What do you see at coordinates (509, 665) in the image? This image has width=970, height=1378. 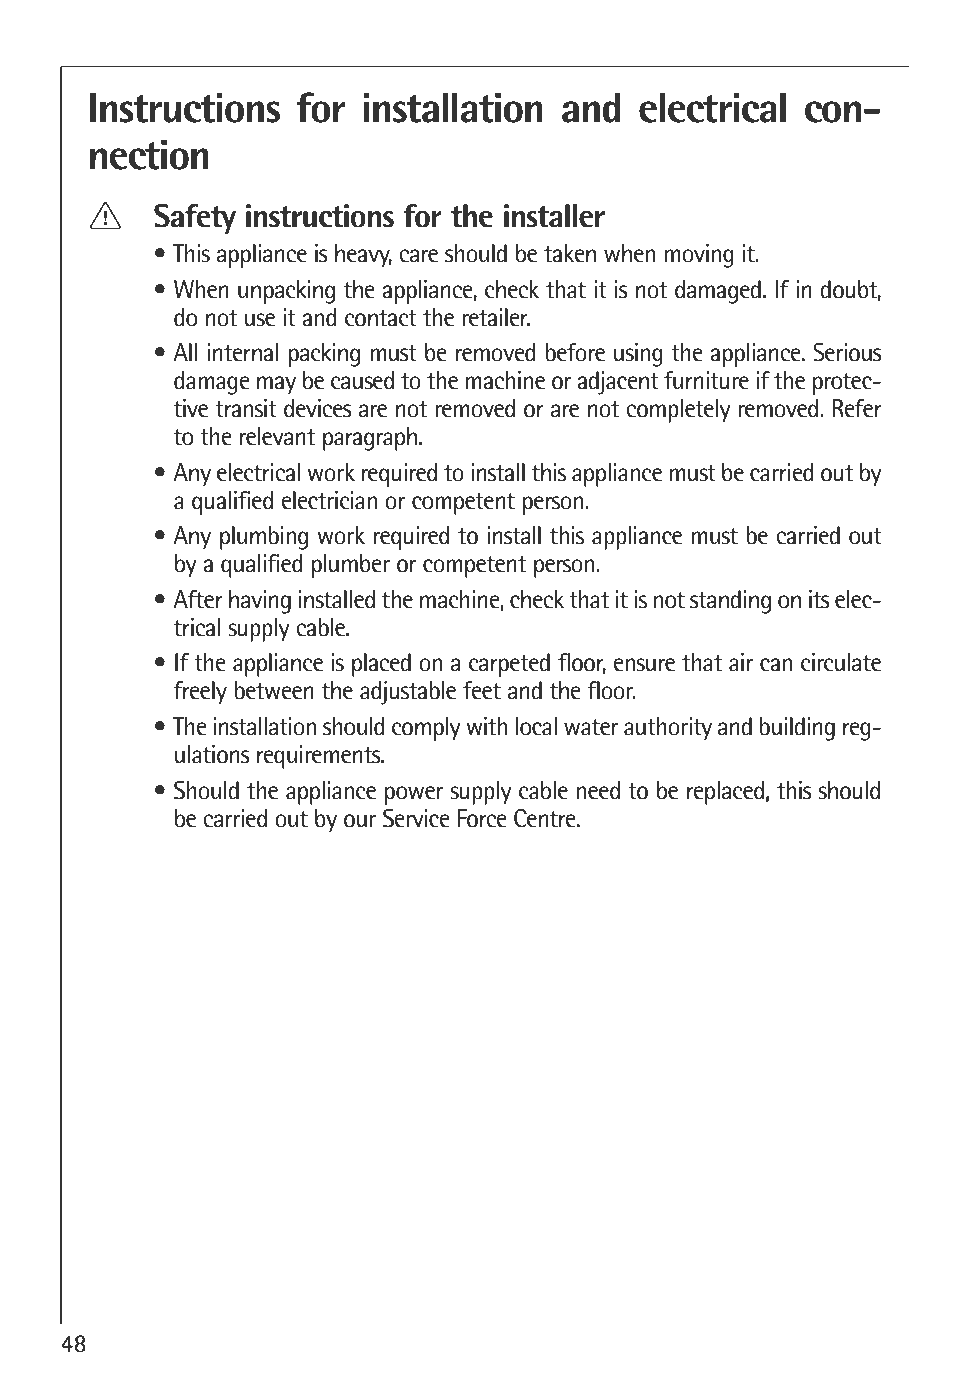 I see `carpeted` at bounding box center [509, 665].
